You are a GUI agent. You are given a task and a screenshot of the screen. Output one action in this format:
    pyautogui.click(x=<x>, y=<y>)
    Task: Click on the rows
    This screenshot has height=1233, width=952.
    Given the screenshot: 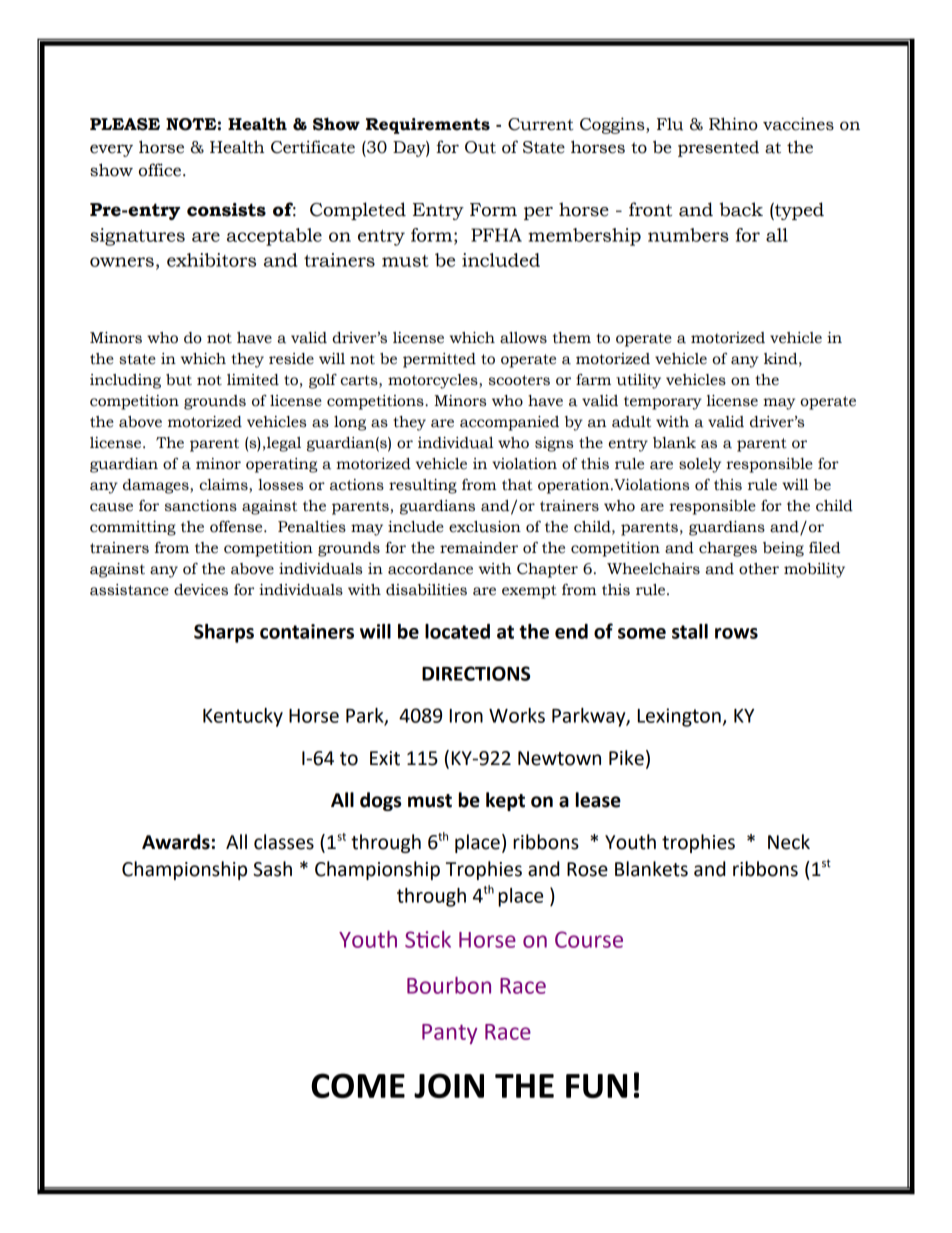 What is the action you would take?
    pyautogui.click(x=736, y=633)
